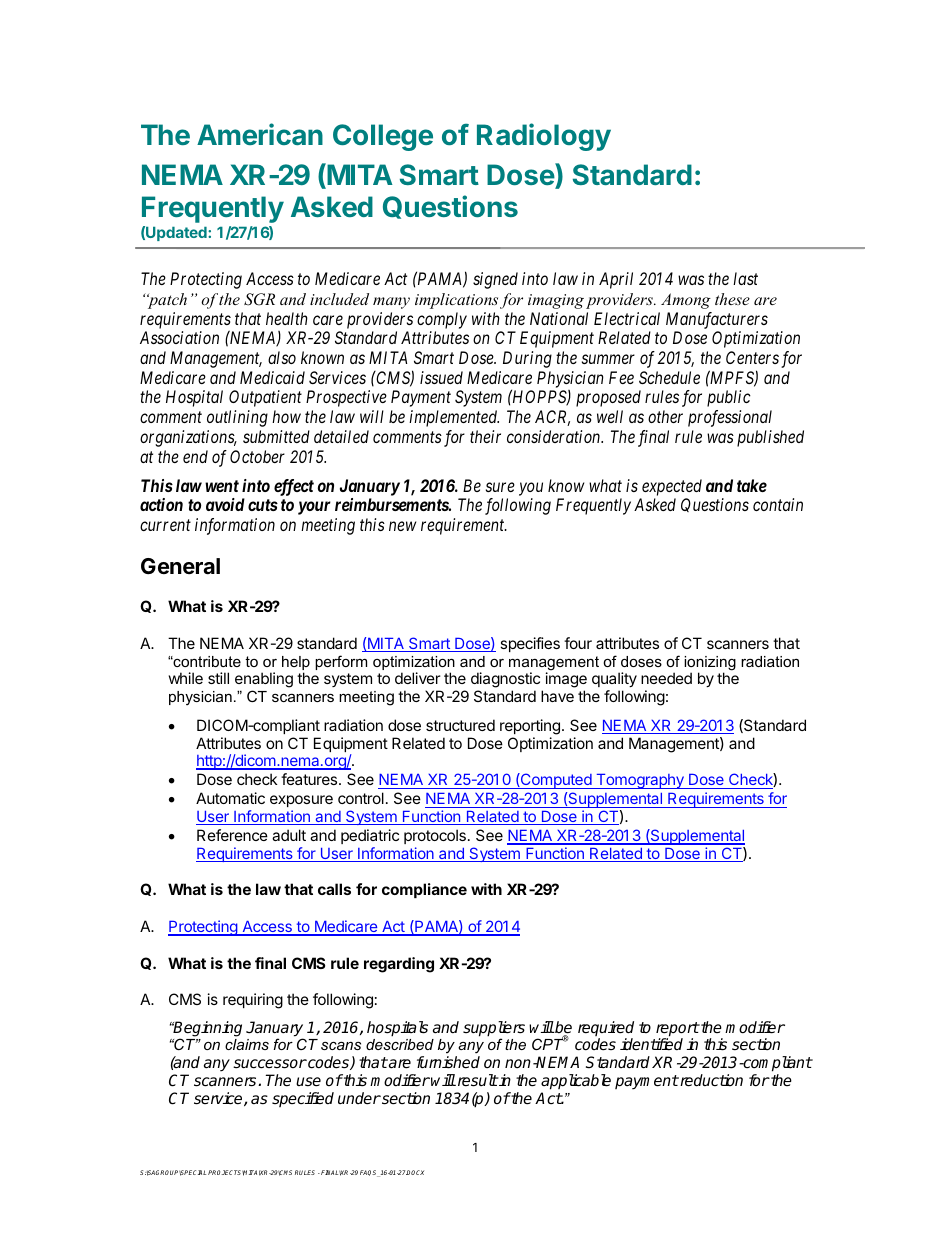 The height and width of the image is (1233, 952). What do you see at coordinates (485, 436) in the image?
I see `their` at bounding box center [485, 436].
